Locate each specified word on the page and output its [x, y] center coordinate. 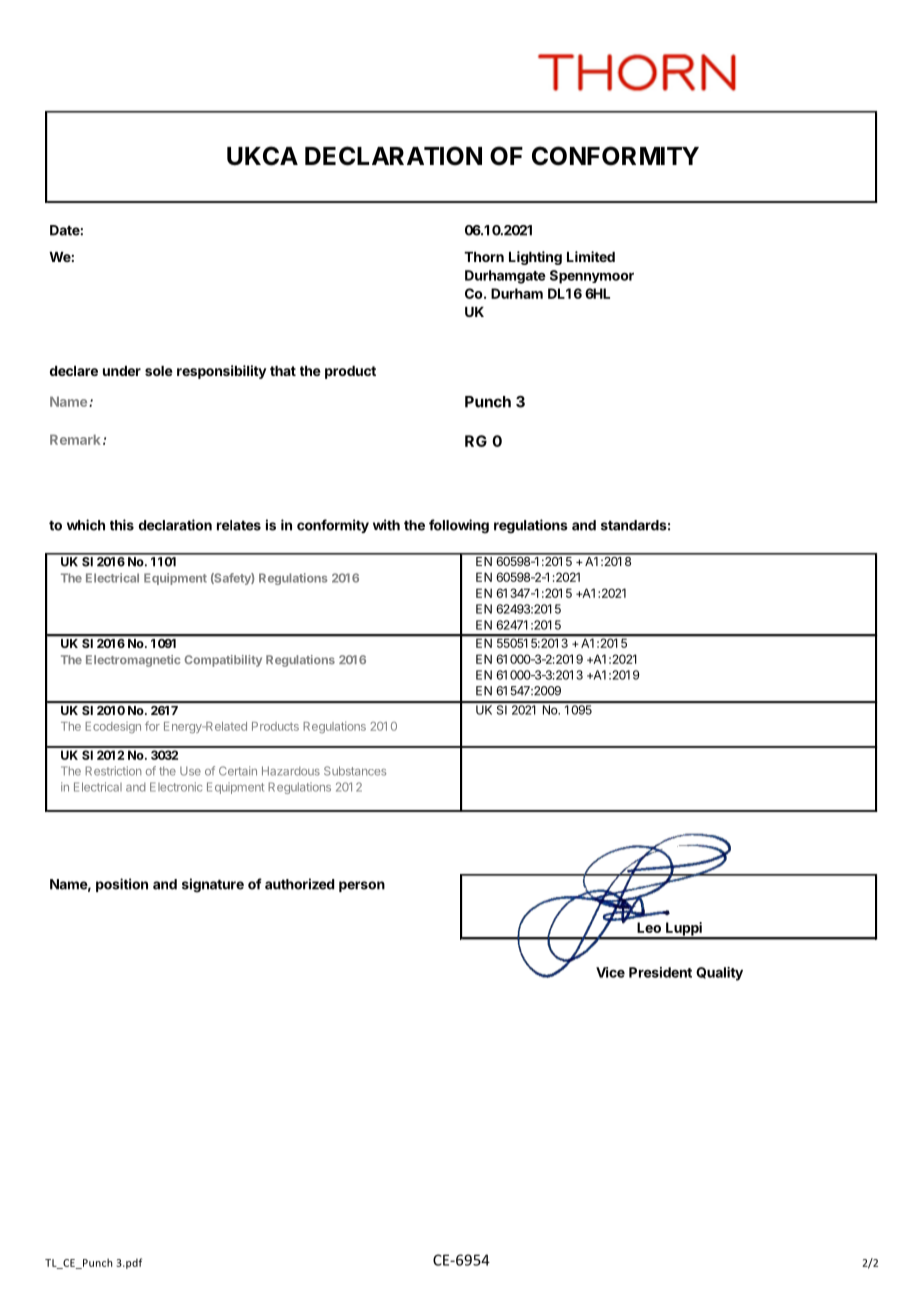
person [362, 886]
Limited [591, 256]
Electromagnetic [133, 661]
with [386, 525]
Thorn [484, 257]
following [459, 526]
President [660, 972]
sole [159, 371]
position [122, 885]
